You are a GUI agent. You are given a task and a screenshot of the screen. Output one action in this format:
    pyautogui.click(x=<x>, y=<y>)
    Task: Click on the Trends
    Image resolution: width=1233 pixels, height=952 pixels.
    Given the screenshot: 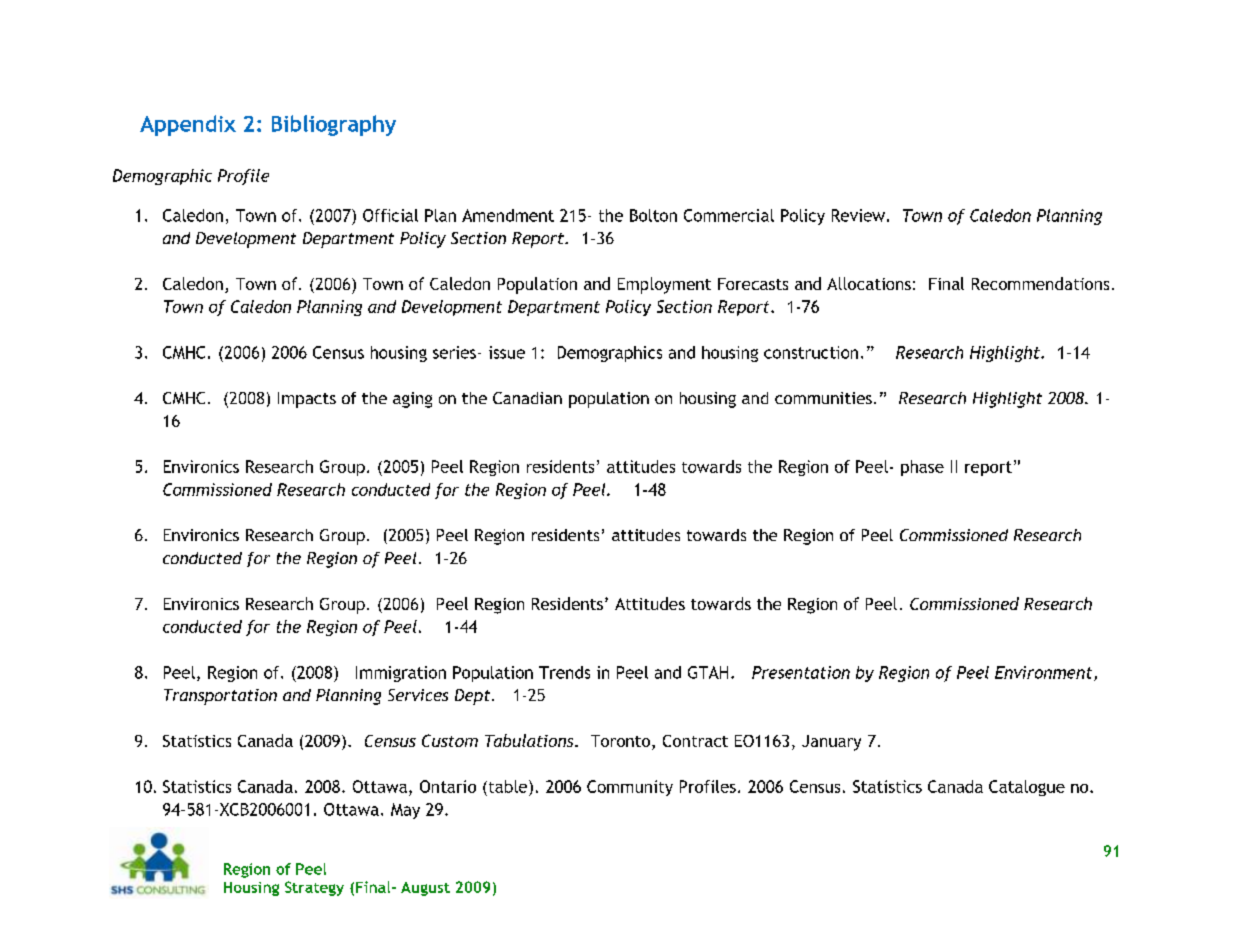 What is the action you would take?
    pyautogui.click(x=564, y=672)
